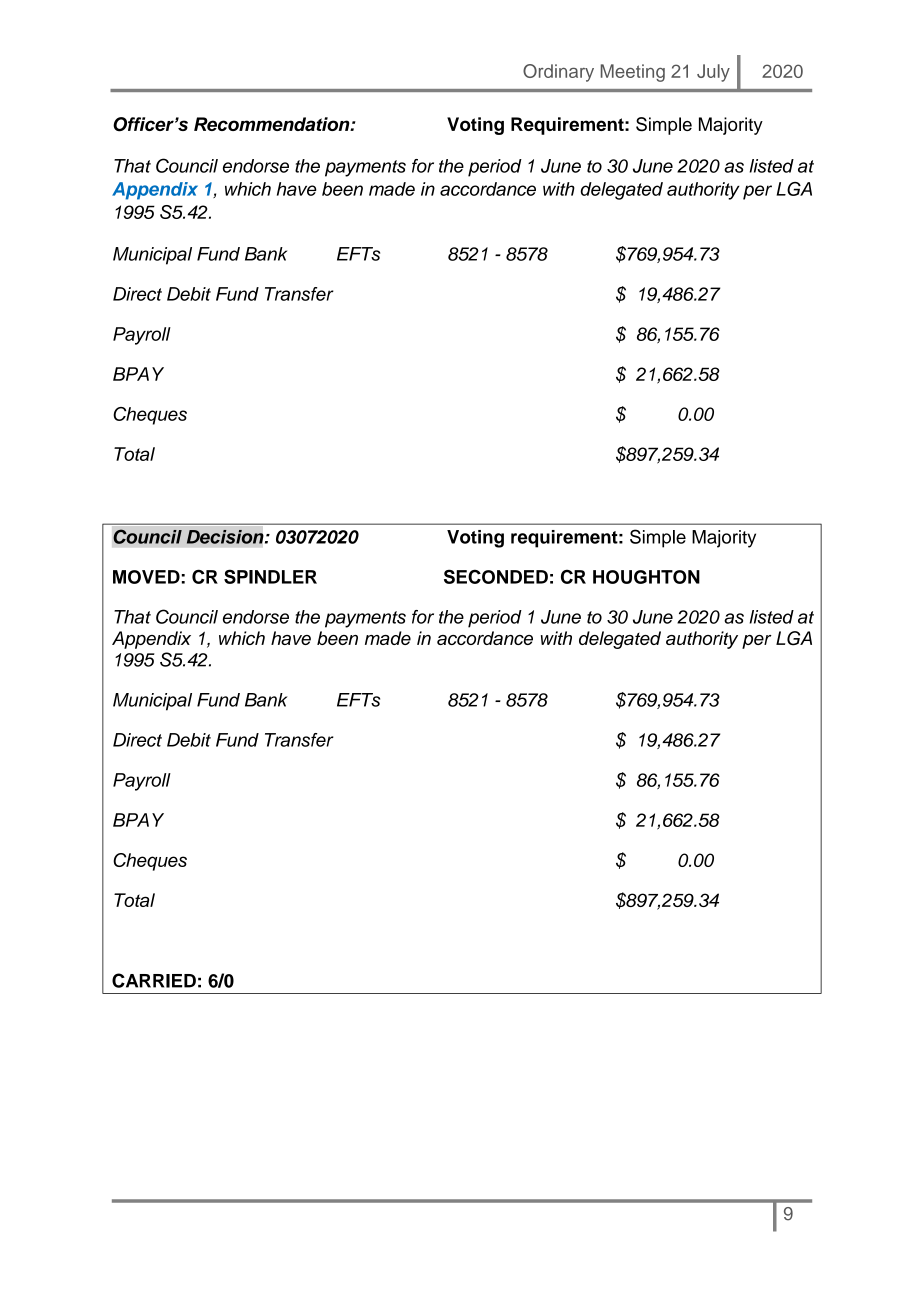 The image size is (924, 1308). Describe the element at coordinates (558, 73) in the screenshot. I see `Ordinary` at that location.
